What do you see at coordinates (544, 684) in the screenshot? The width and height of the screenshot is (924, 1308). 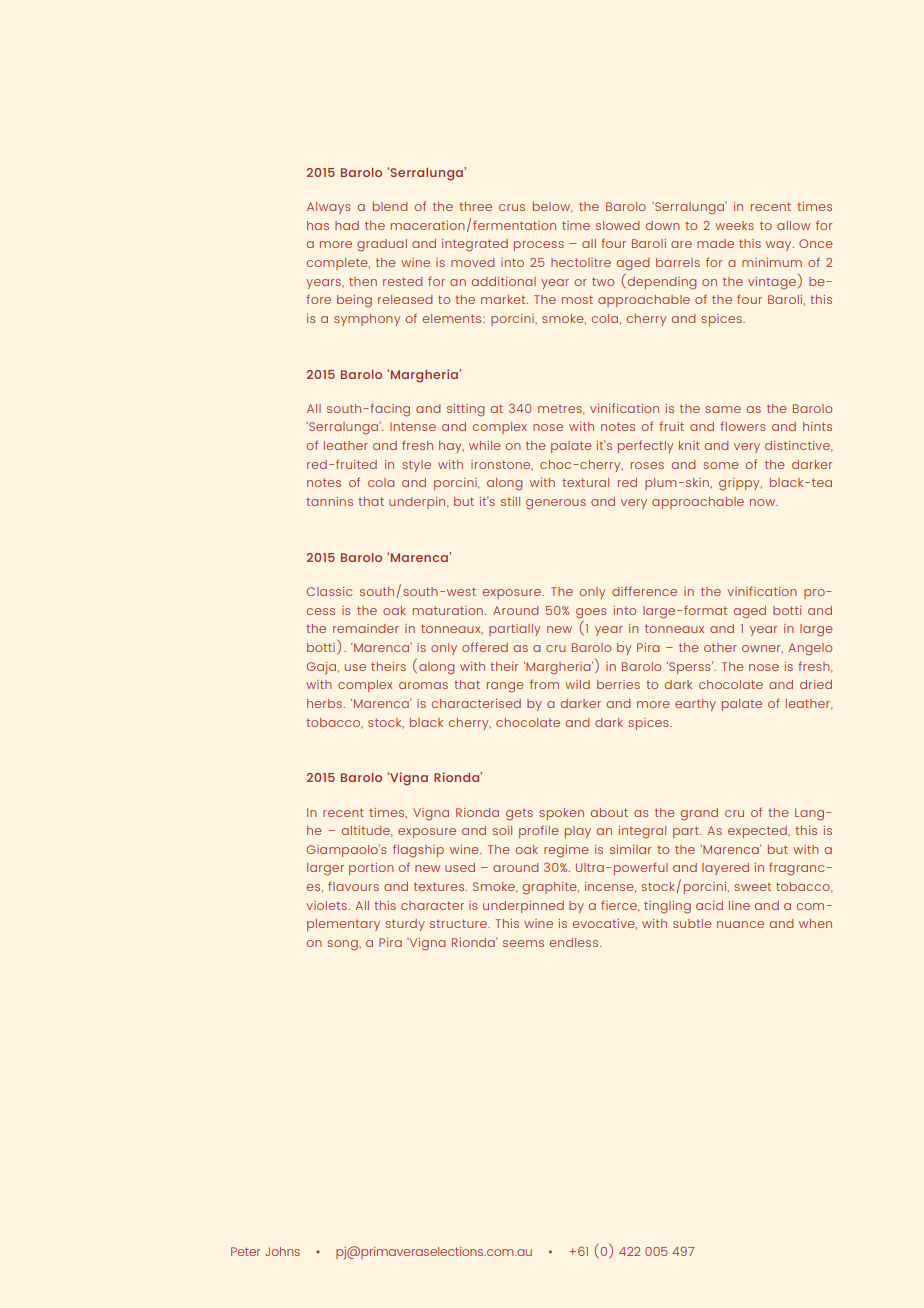 I see `from` at bounding box center [544, 684].
